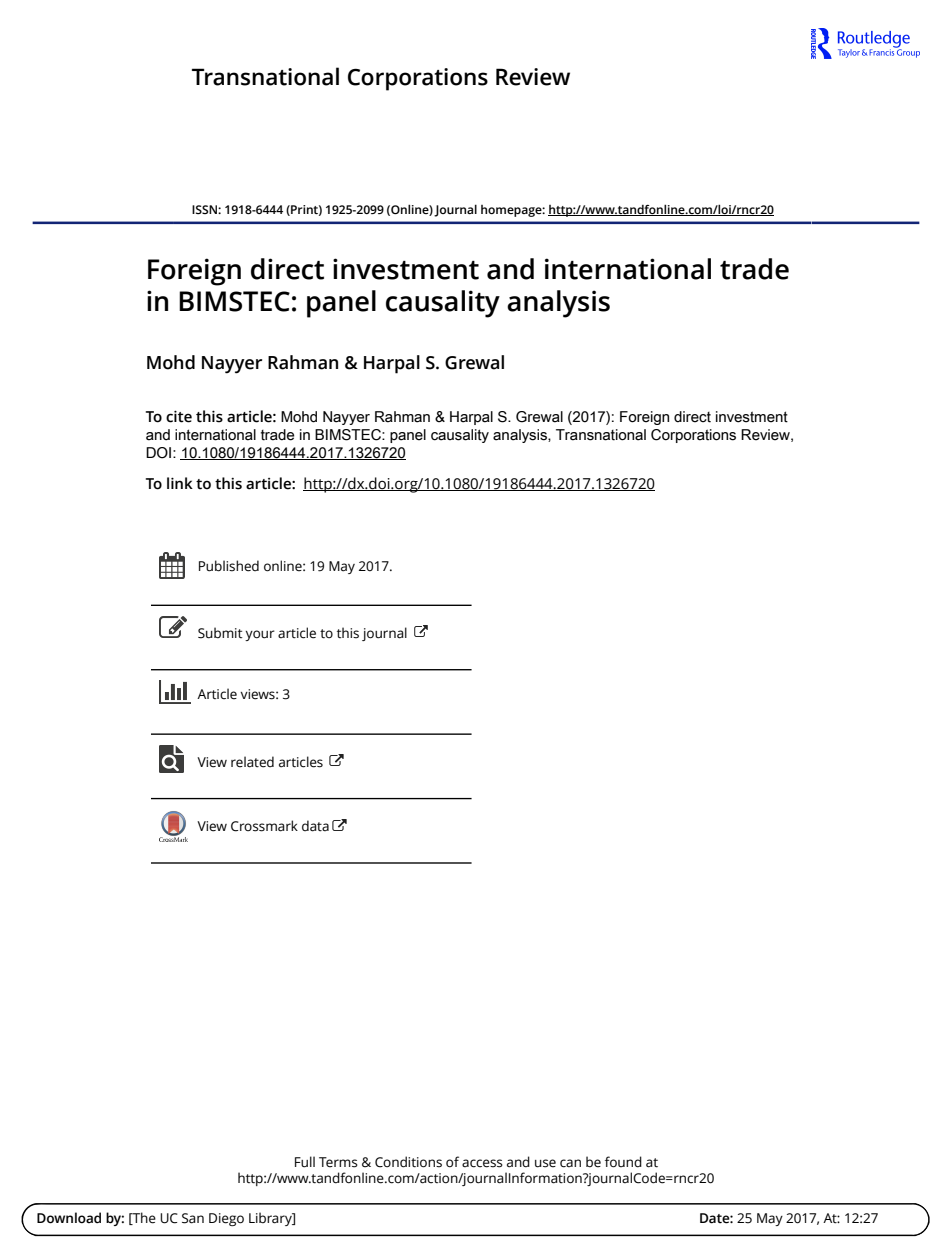  I want to click on related, so click(252, 762).
